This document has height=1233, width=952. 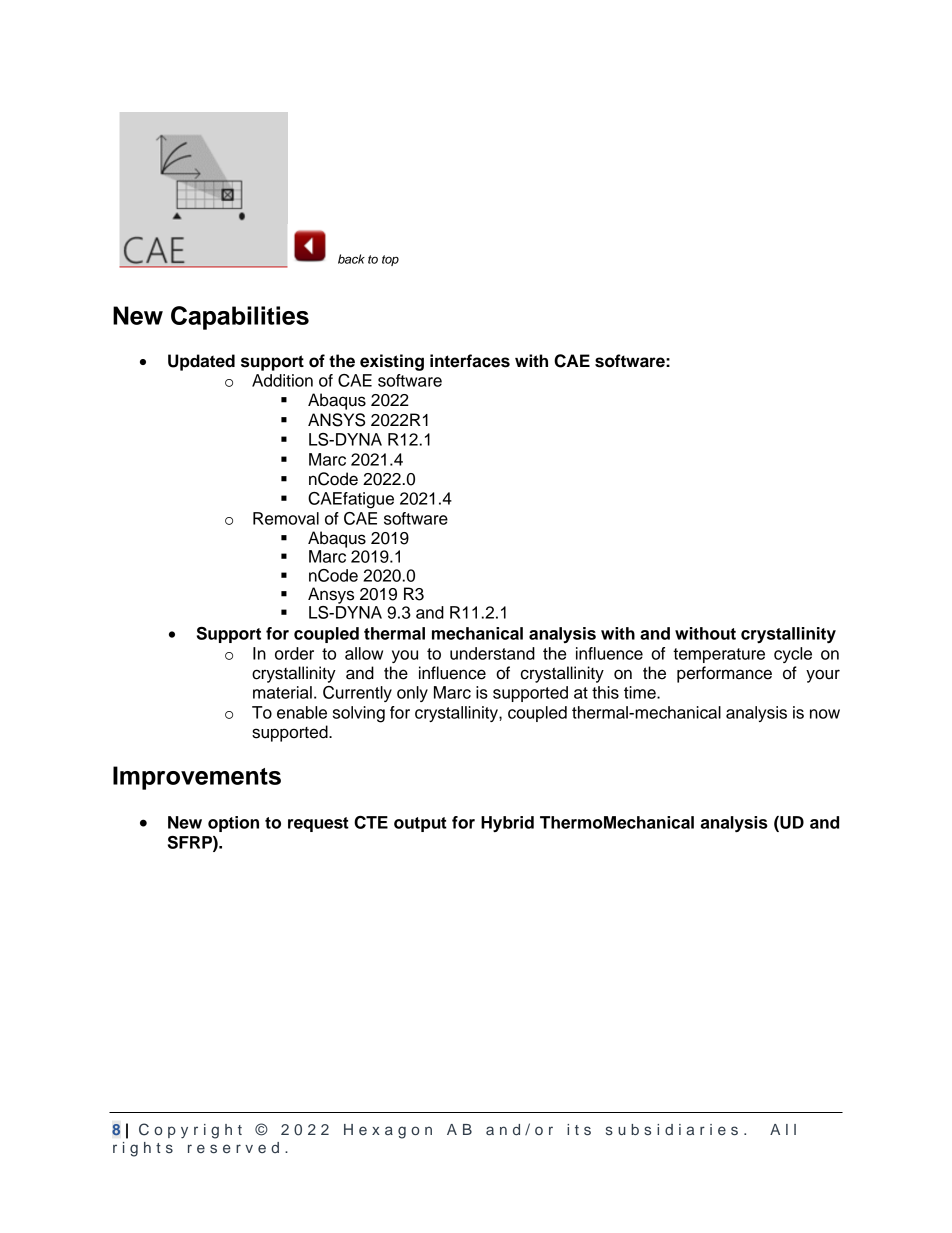 What do you see at coordinates (719, 655) in the document?
I see `temperature` at bounding box center [719, 655].
